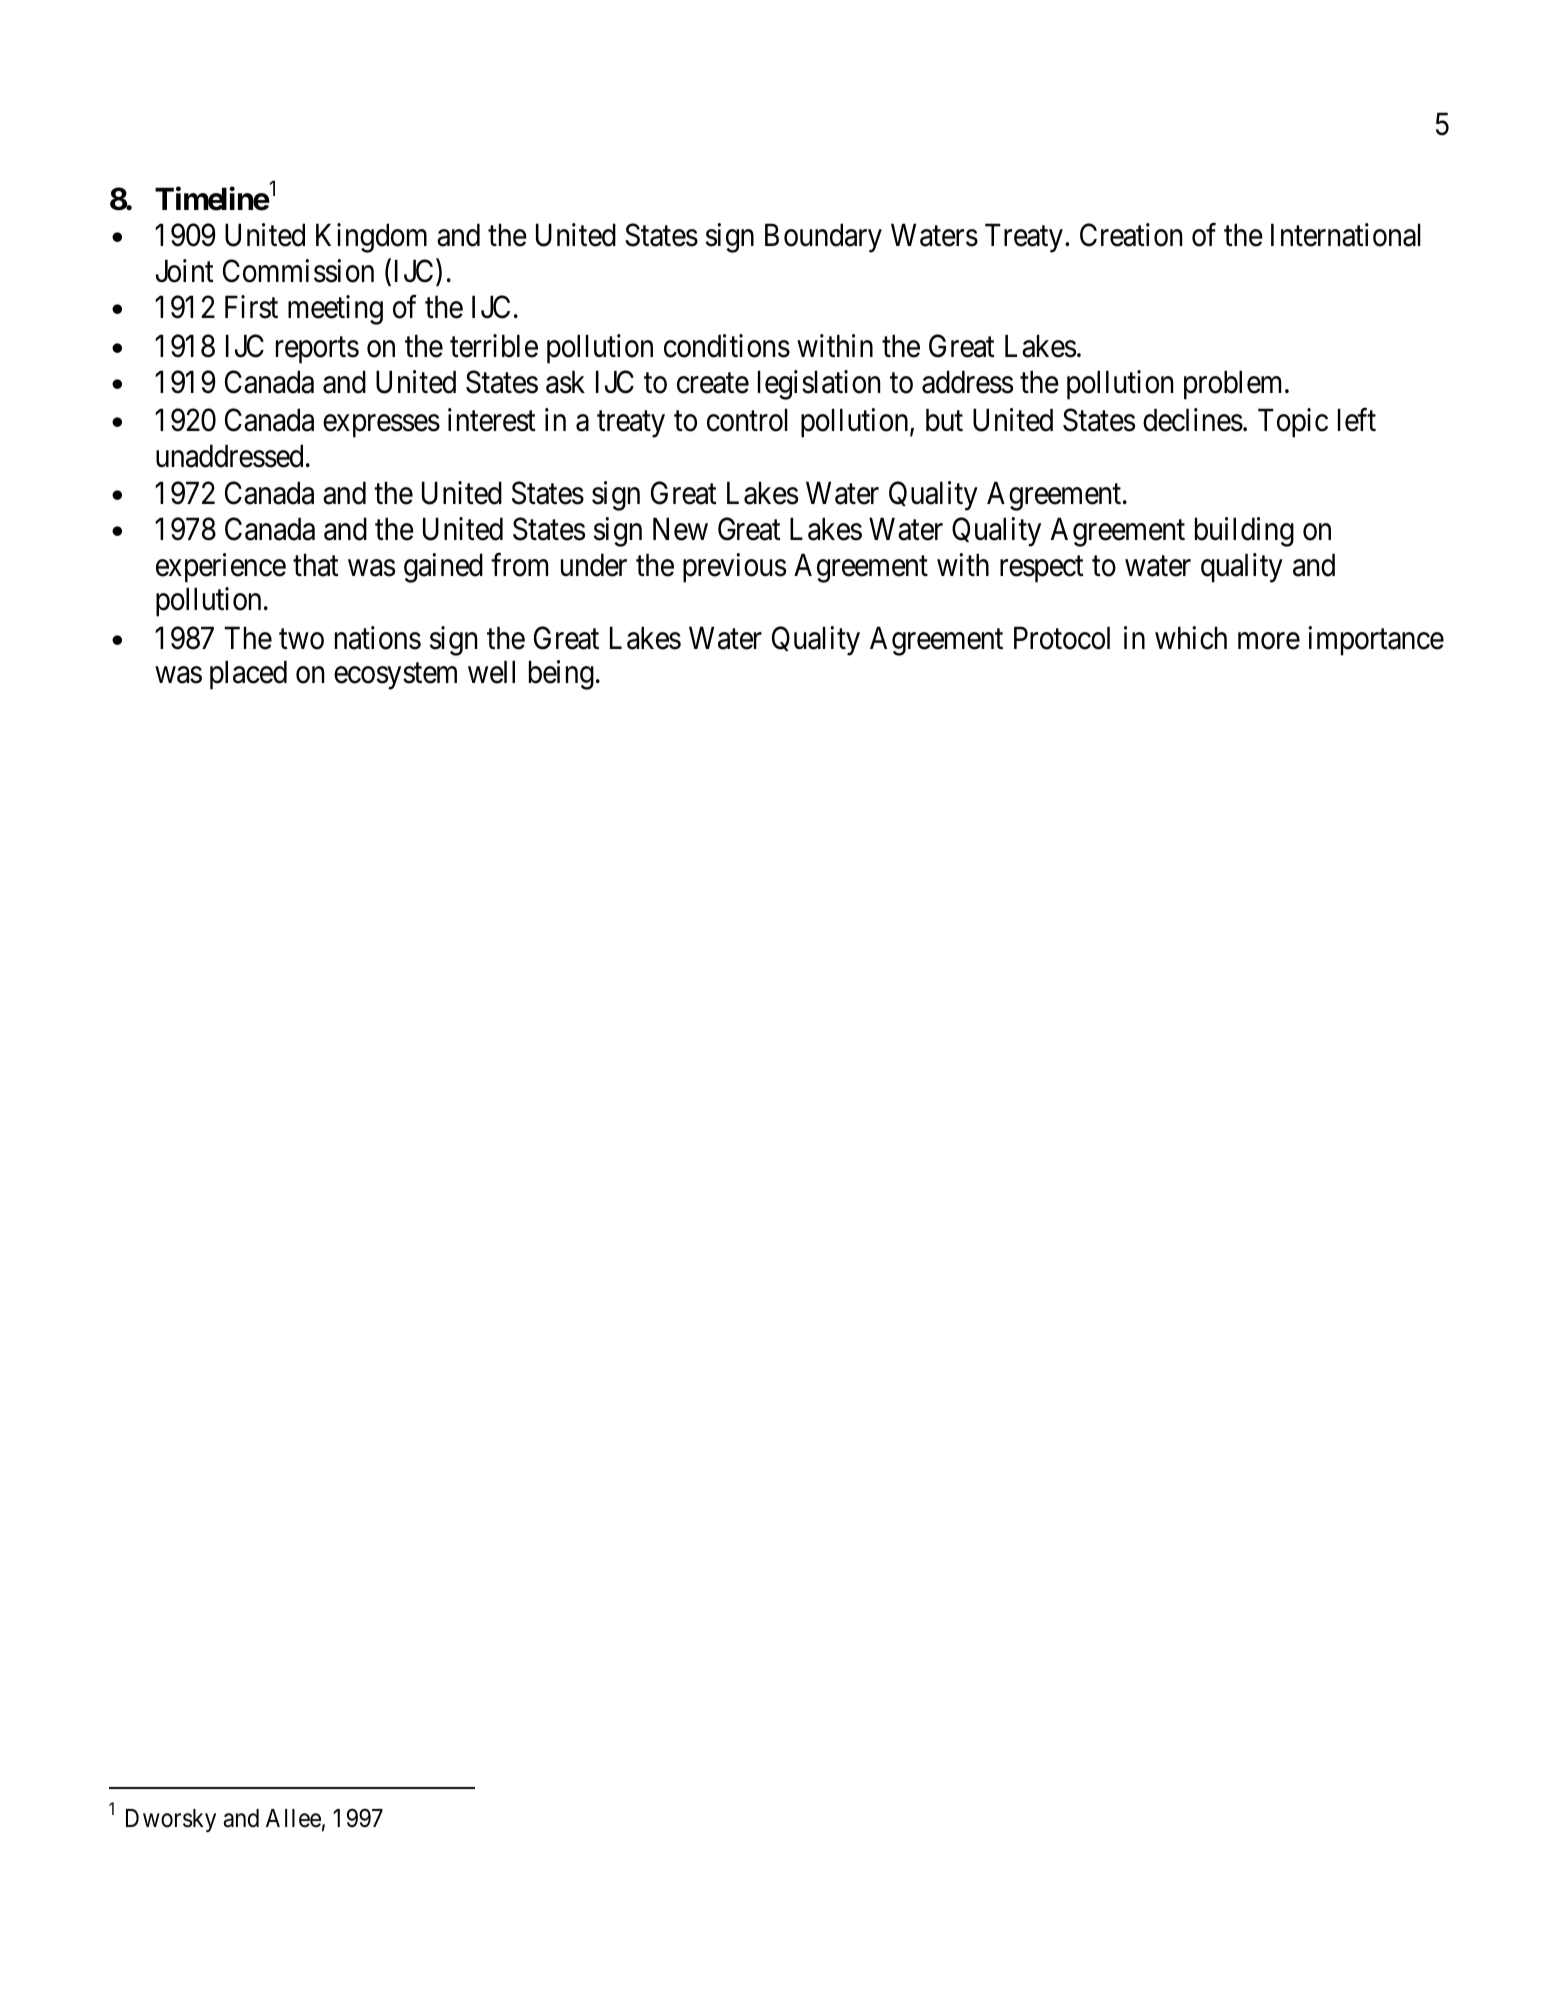 The image size is (1558, 2016). I want to click on two, so click(301, 639).
